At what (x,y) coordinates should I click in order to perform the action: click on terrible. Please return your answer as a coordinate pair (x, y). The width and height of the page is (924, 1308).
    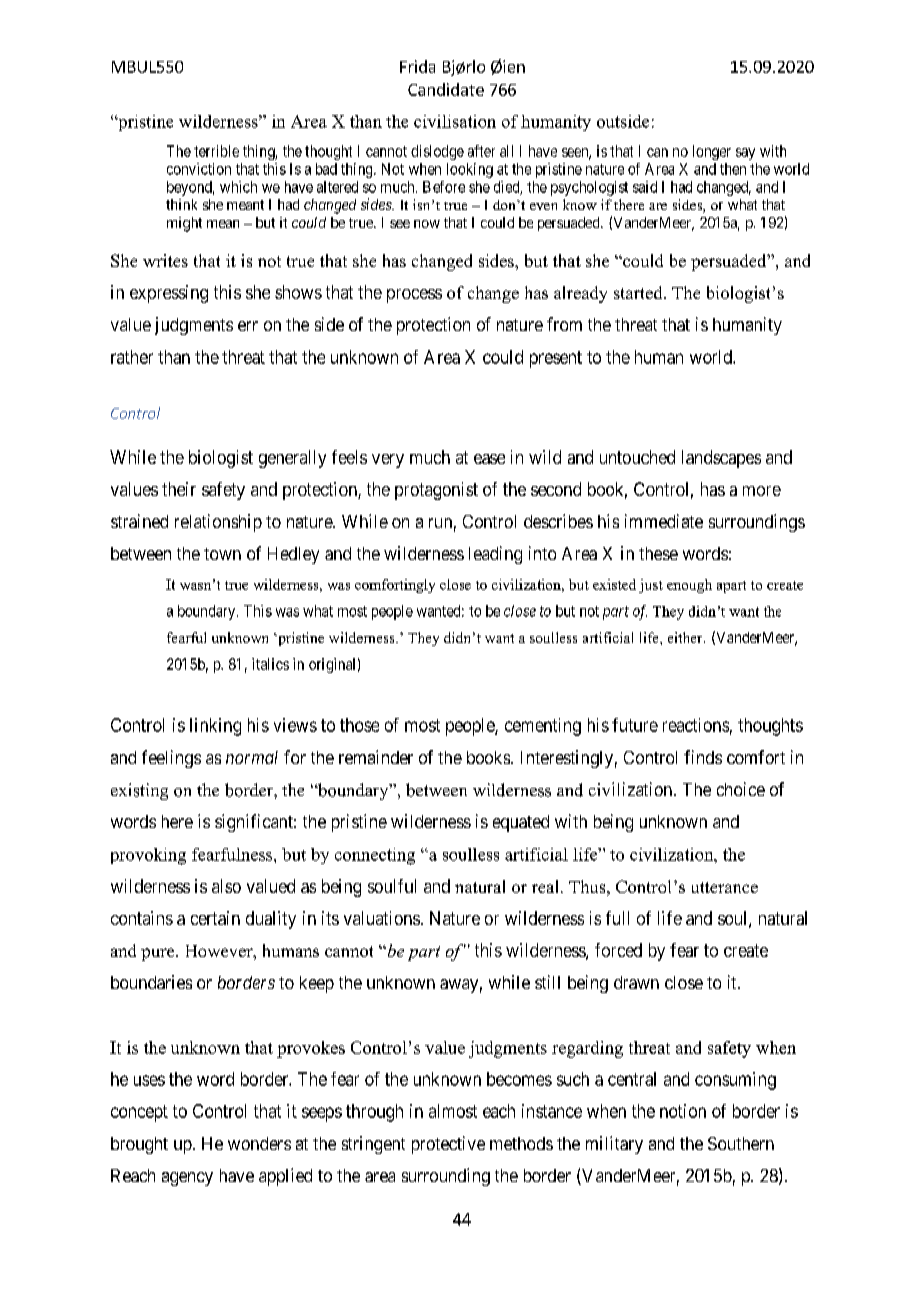
    Looking at the image, I should click on (216, 151).
